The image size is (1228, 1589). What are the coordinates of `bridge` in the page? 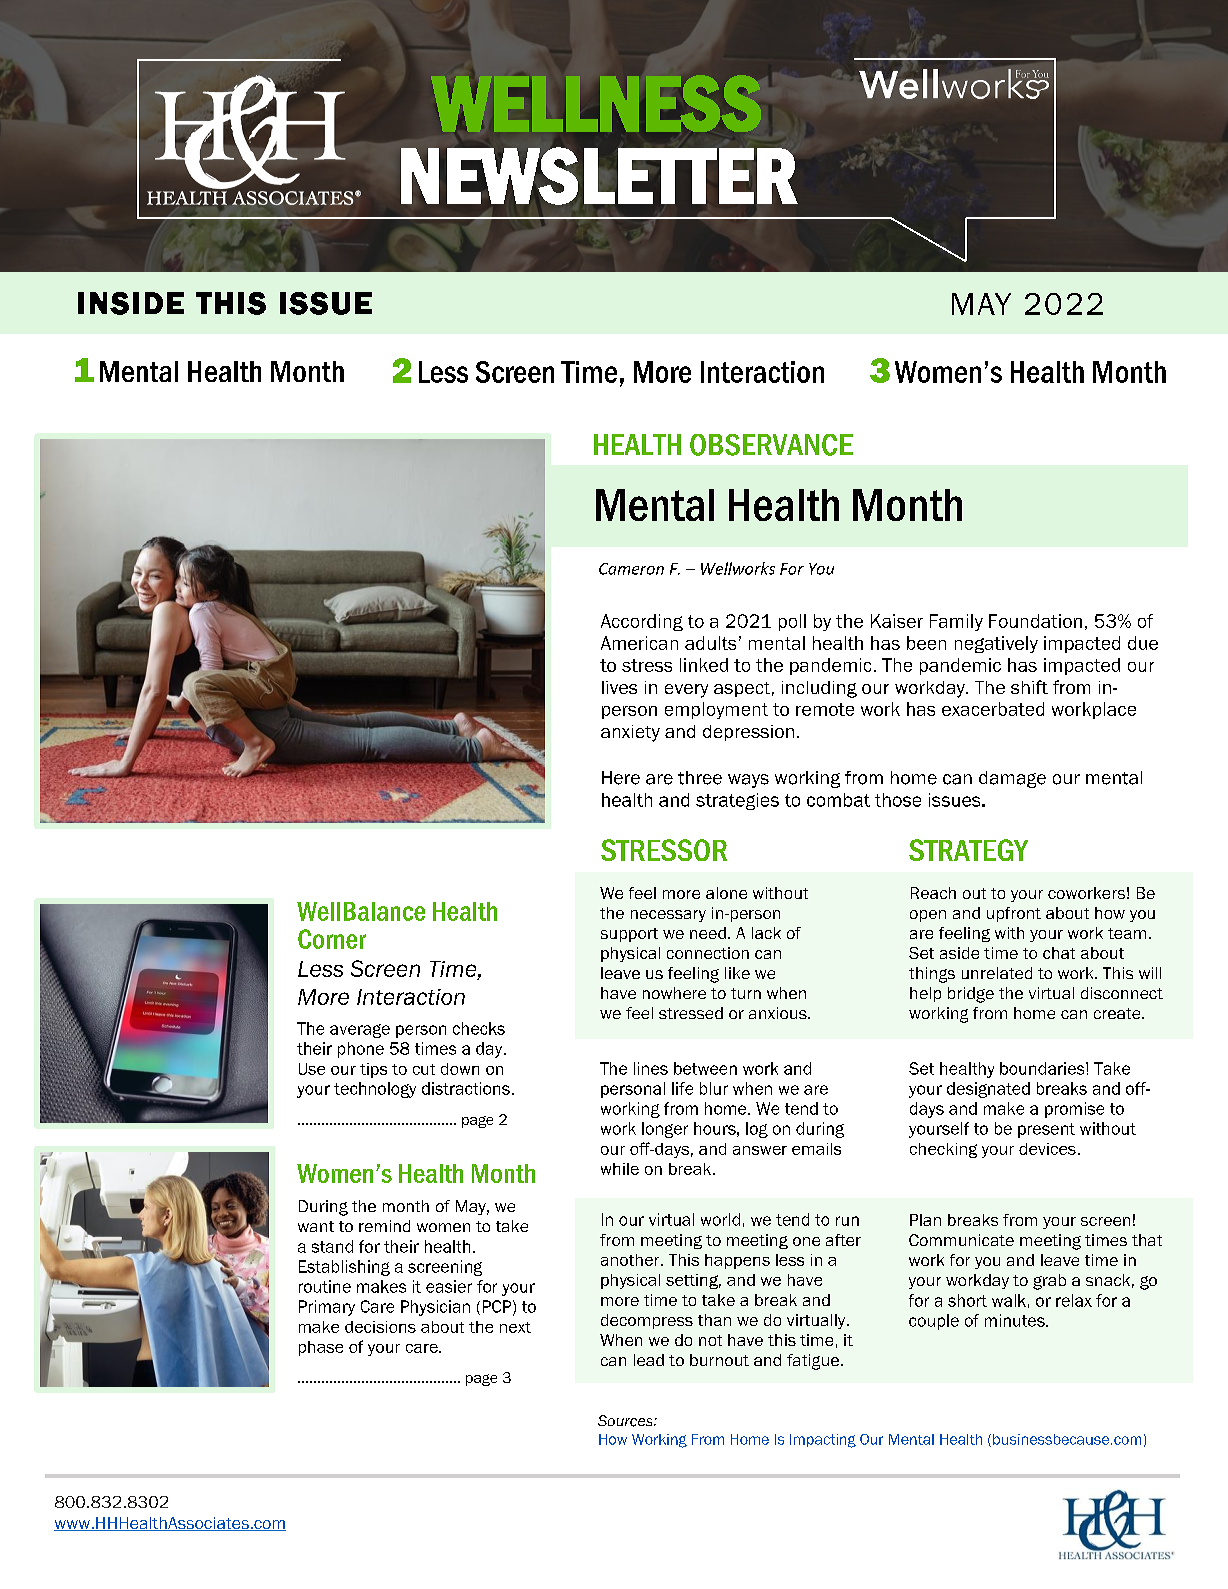 It's located at (971, 995).
